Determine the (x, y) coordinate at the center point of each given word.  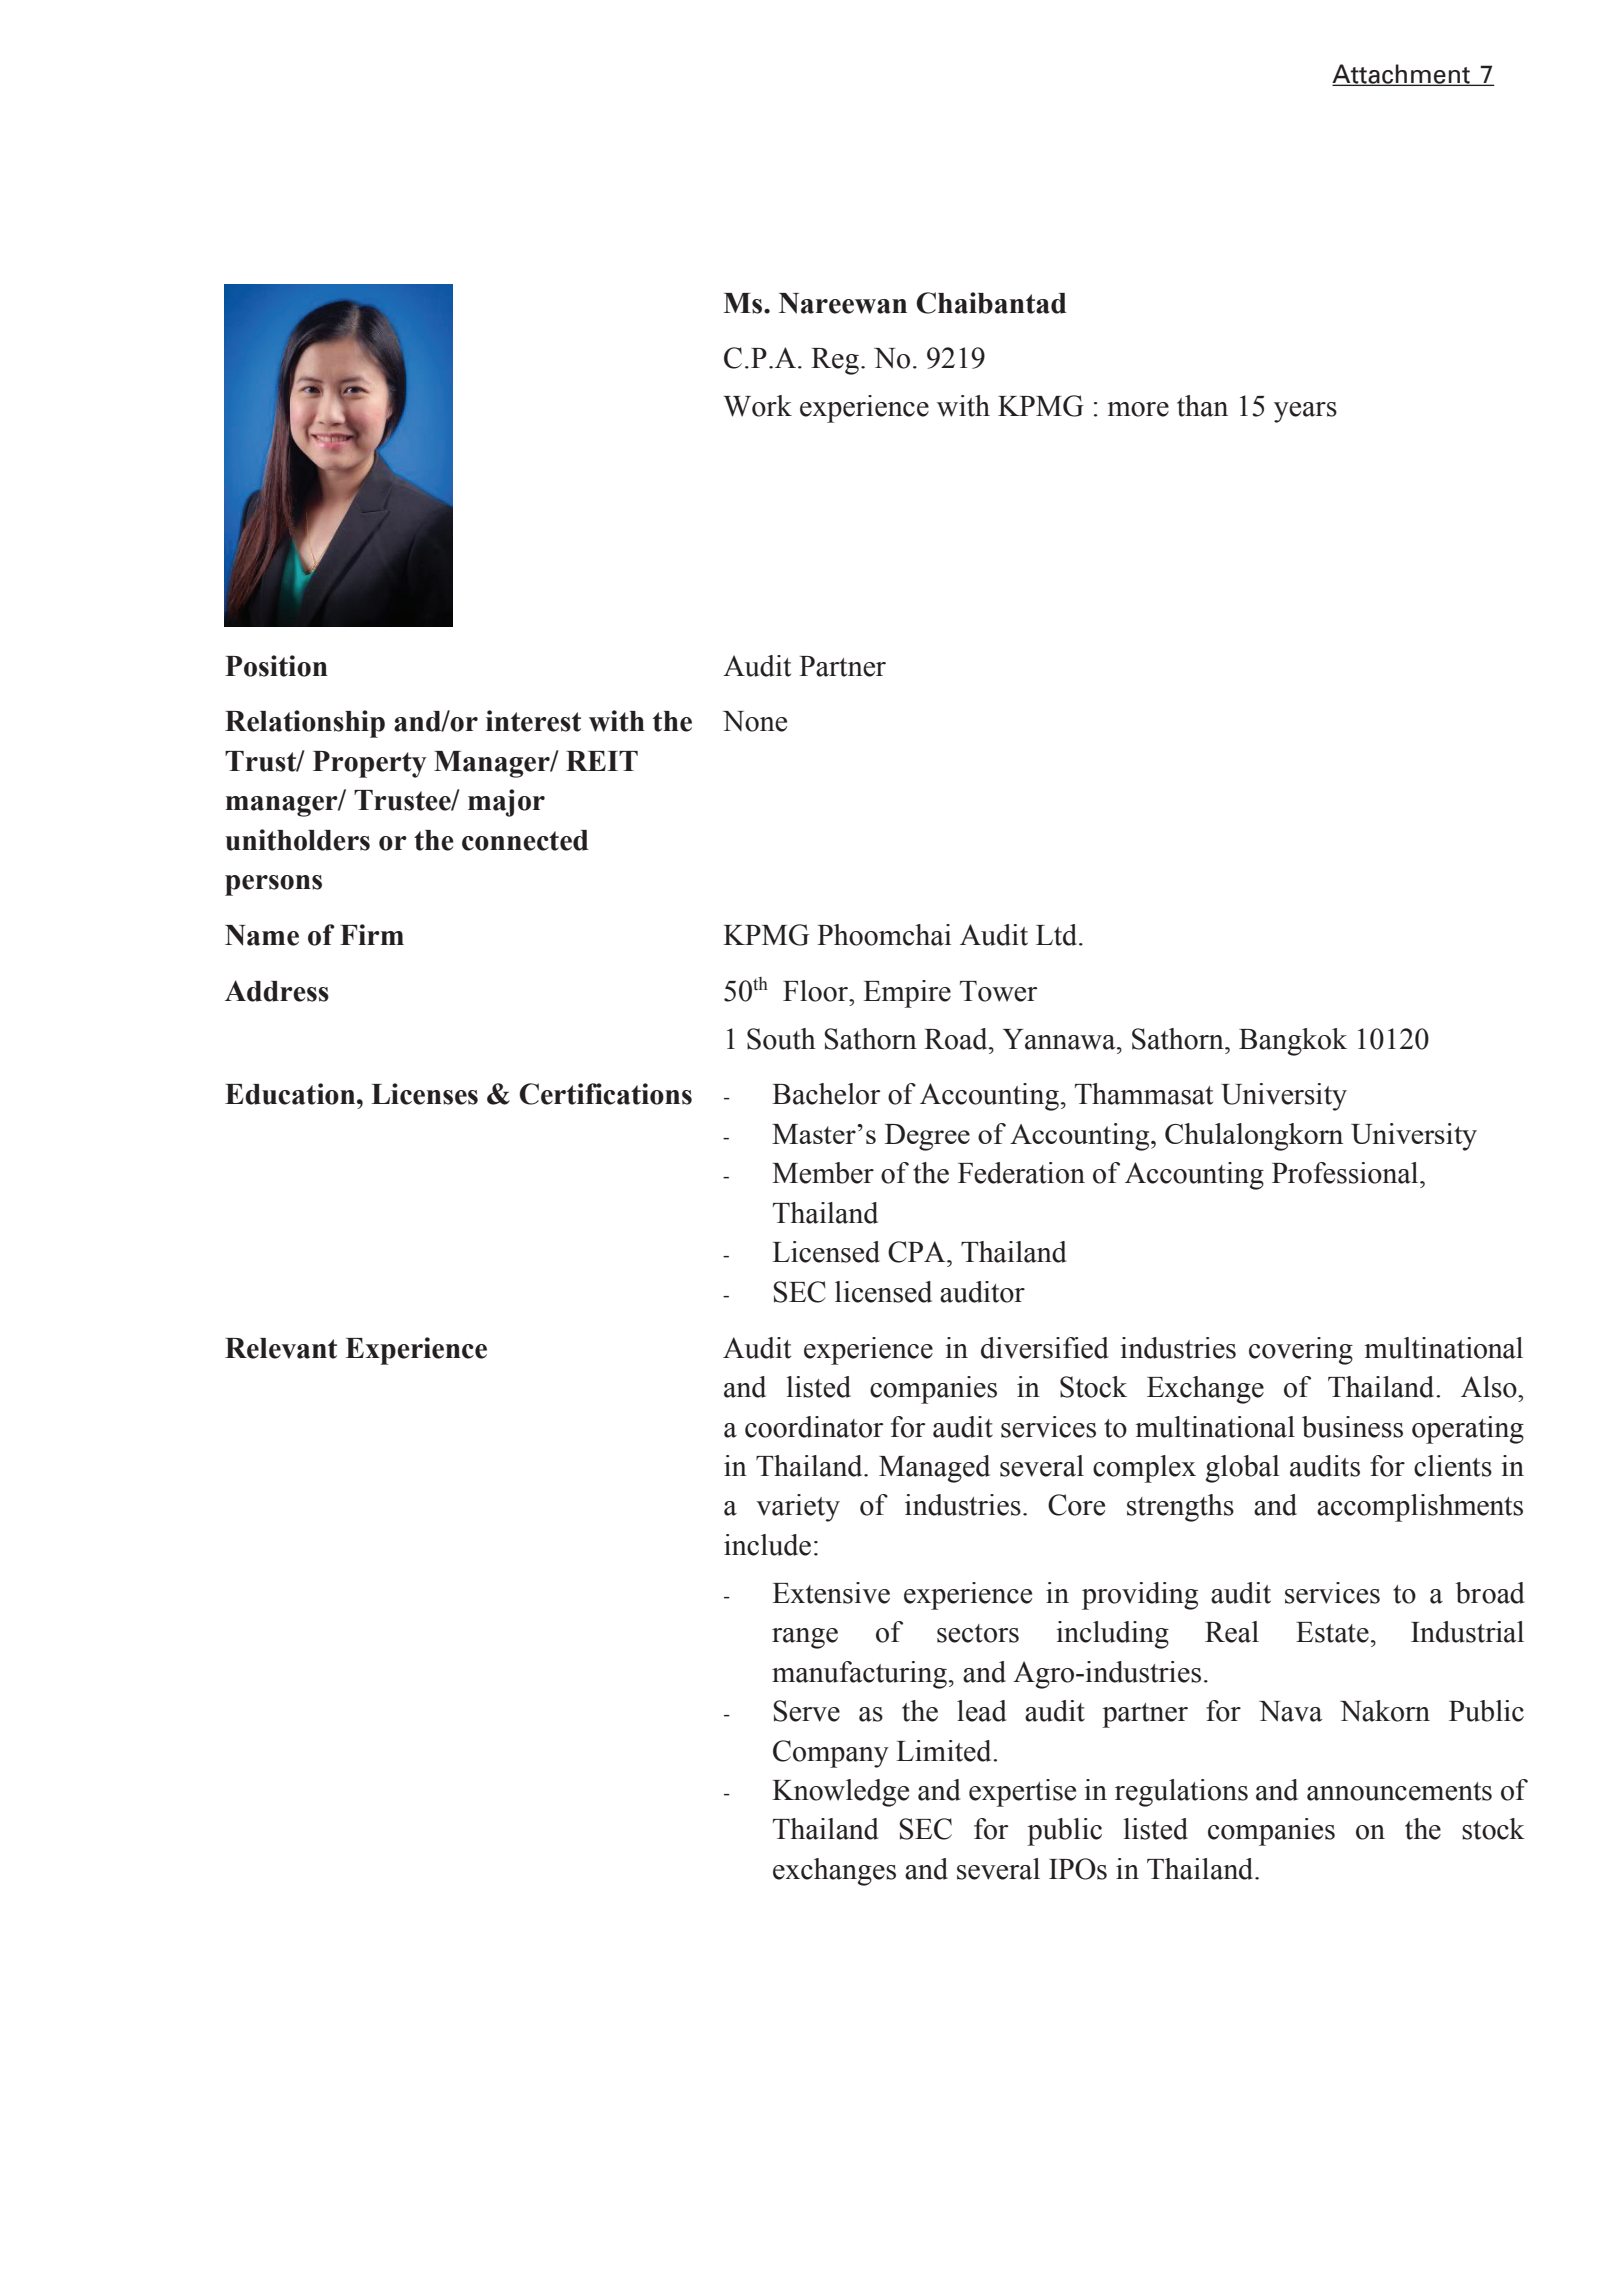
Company (831, 1754)
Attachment (1402, 74)
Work (757, 406)
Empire (907, 994)
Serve (806, 1711)
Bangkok (1293, 1042)
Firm (372, 934)
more (1138, 409)
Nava (1290, 1711)
